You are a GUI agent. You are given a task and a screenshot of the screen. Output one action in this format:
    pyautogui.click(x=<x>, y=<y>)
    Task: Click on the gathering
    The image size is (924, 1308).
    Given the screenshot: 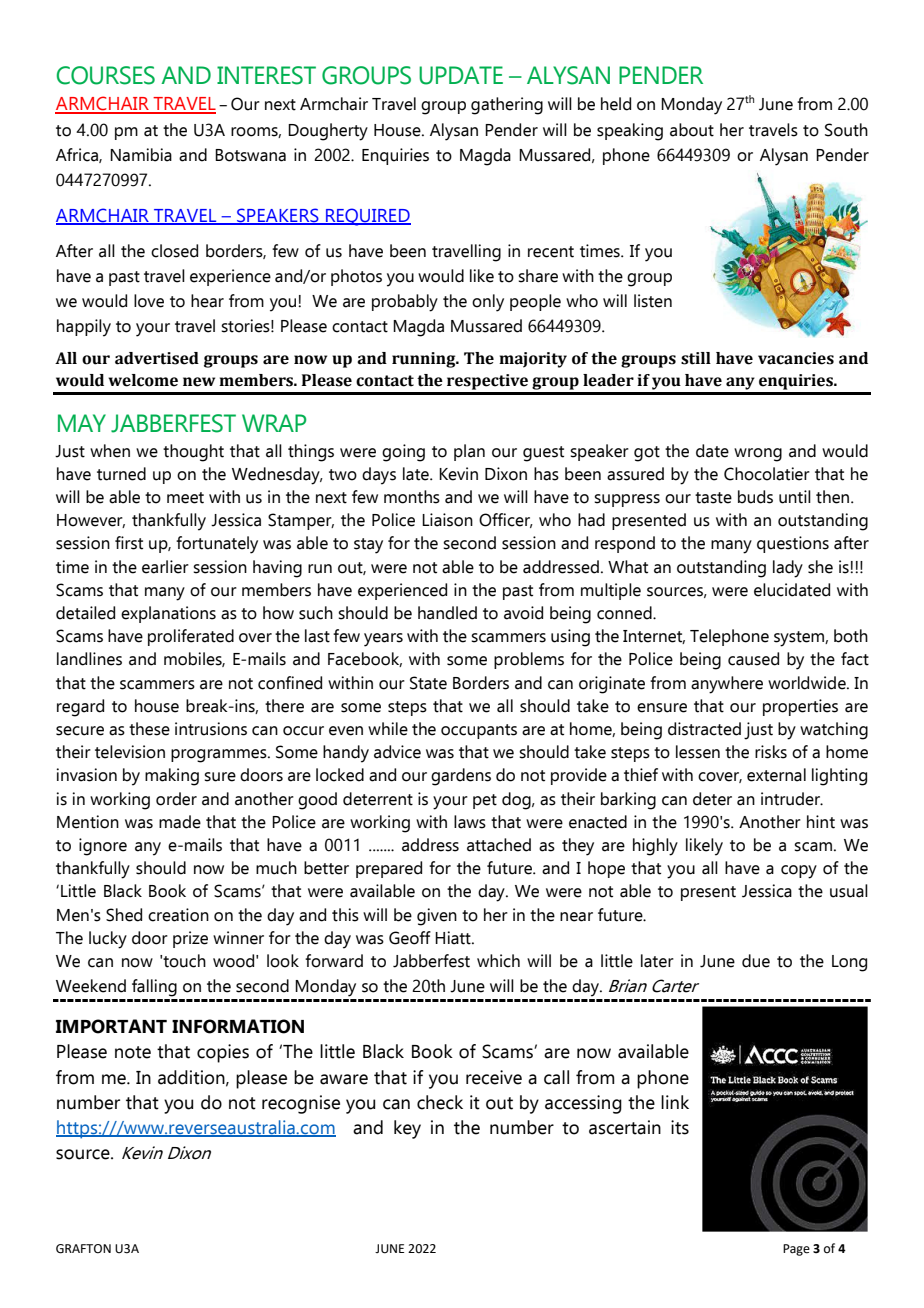 What is the action you would take?
    pyautogui.click(x=507, y=106)
